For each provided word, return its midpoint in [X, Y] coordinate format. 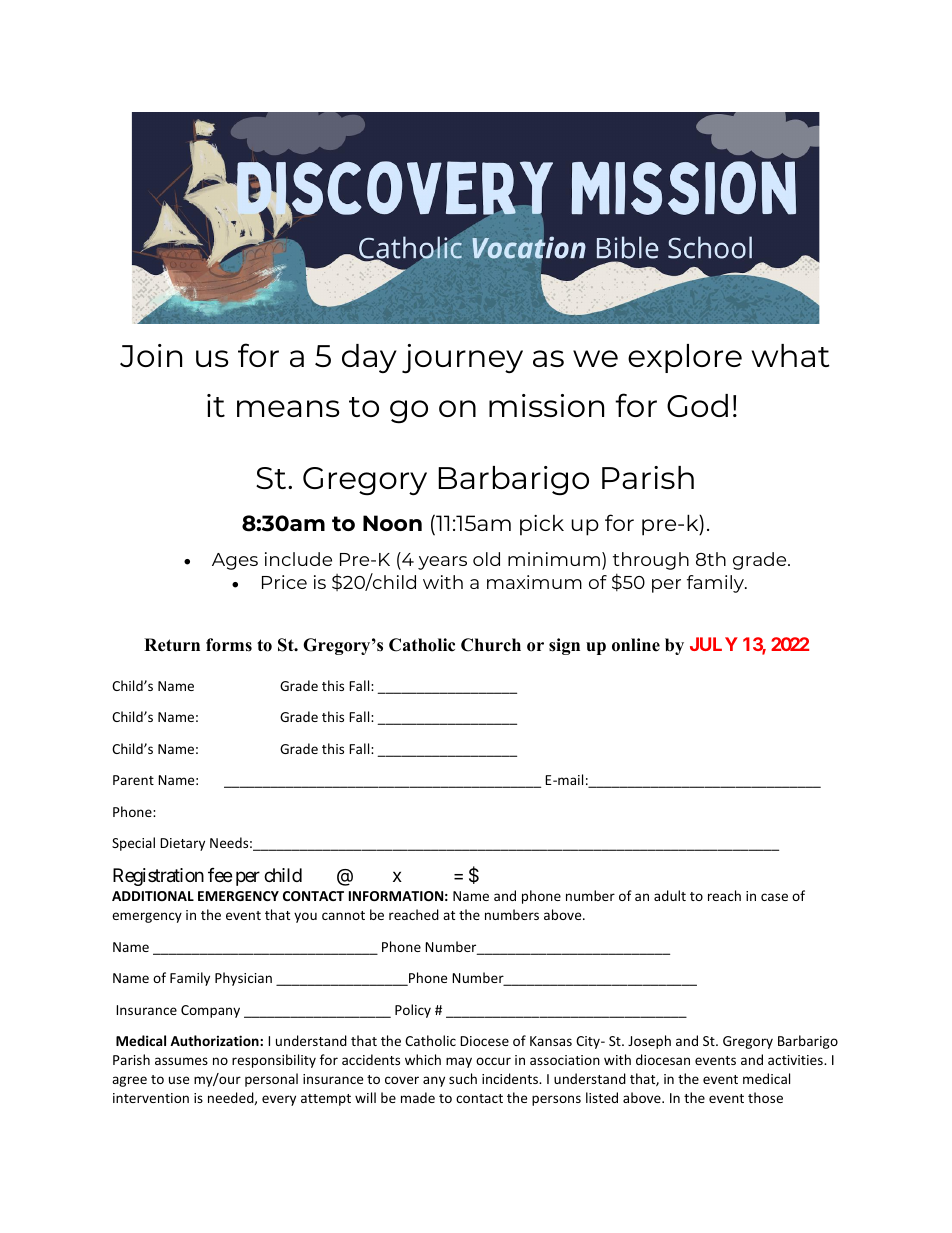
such [463, 1078]
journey [462, 359]
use [179, 1080]
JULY [714, 644]
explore [685, 358]
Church [491, 645]
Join [151, 355]
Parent [133, 780]
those [765, 1097]
